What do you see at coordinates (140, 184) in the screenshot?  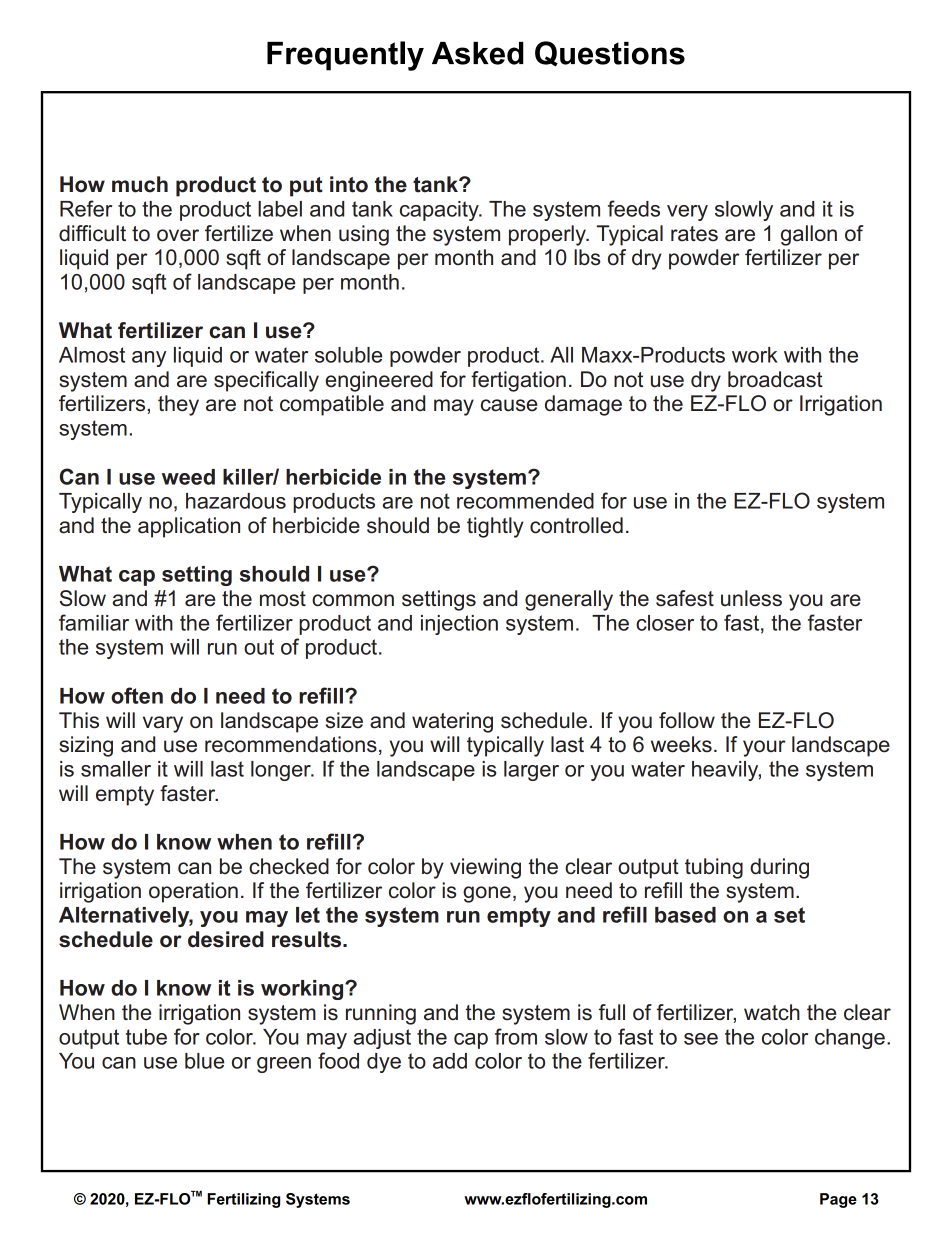 I see `much` at bounding box center [140, 184].
